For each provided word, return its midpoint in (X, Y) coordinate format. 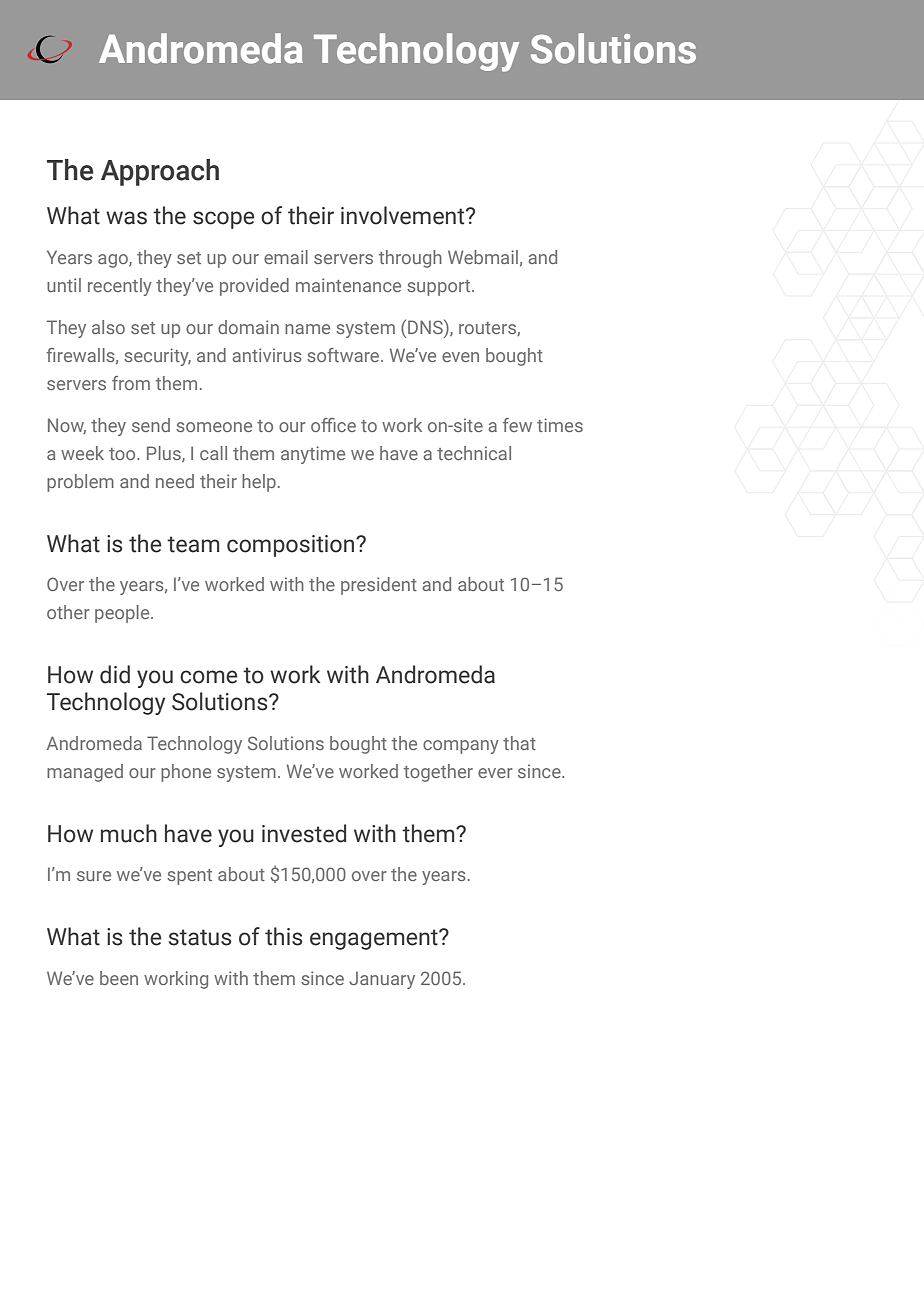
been (119, 978)
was (126, 218)
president (379, 586)
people (123, 614)
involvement (404, 215)
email (286, 257)
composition (292, 546)
